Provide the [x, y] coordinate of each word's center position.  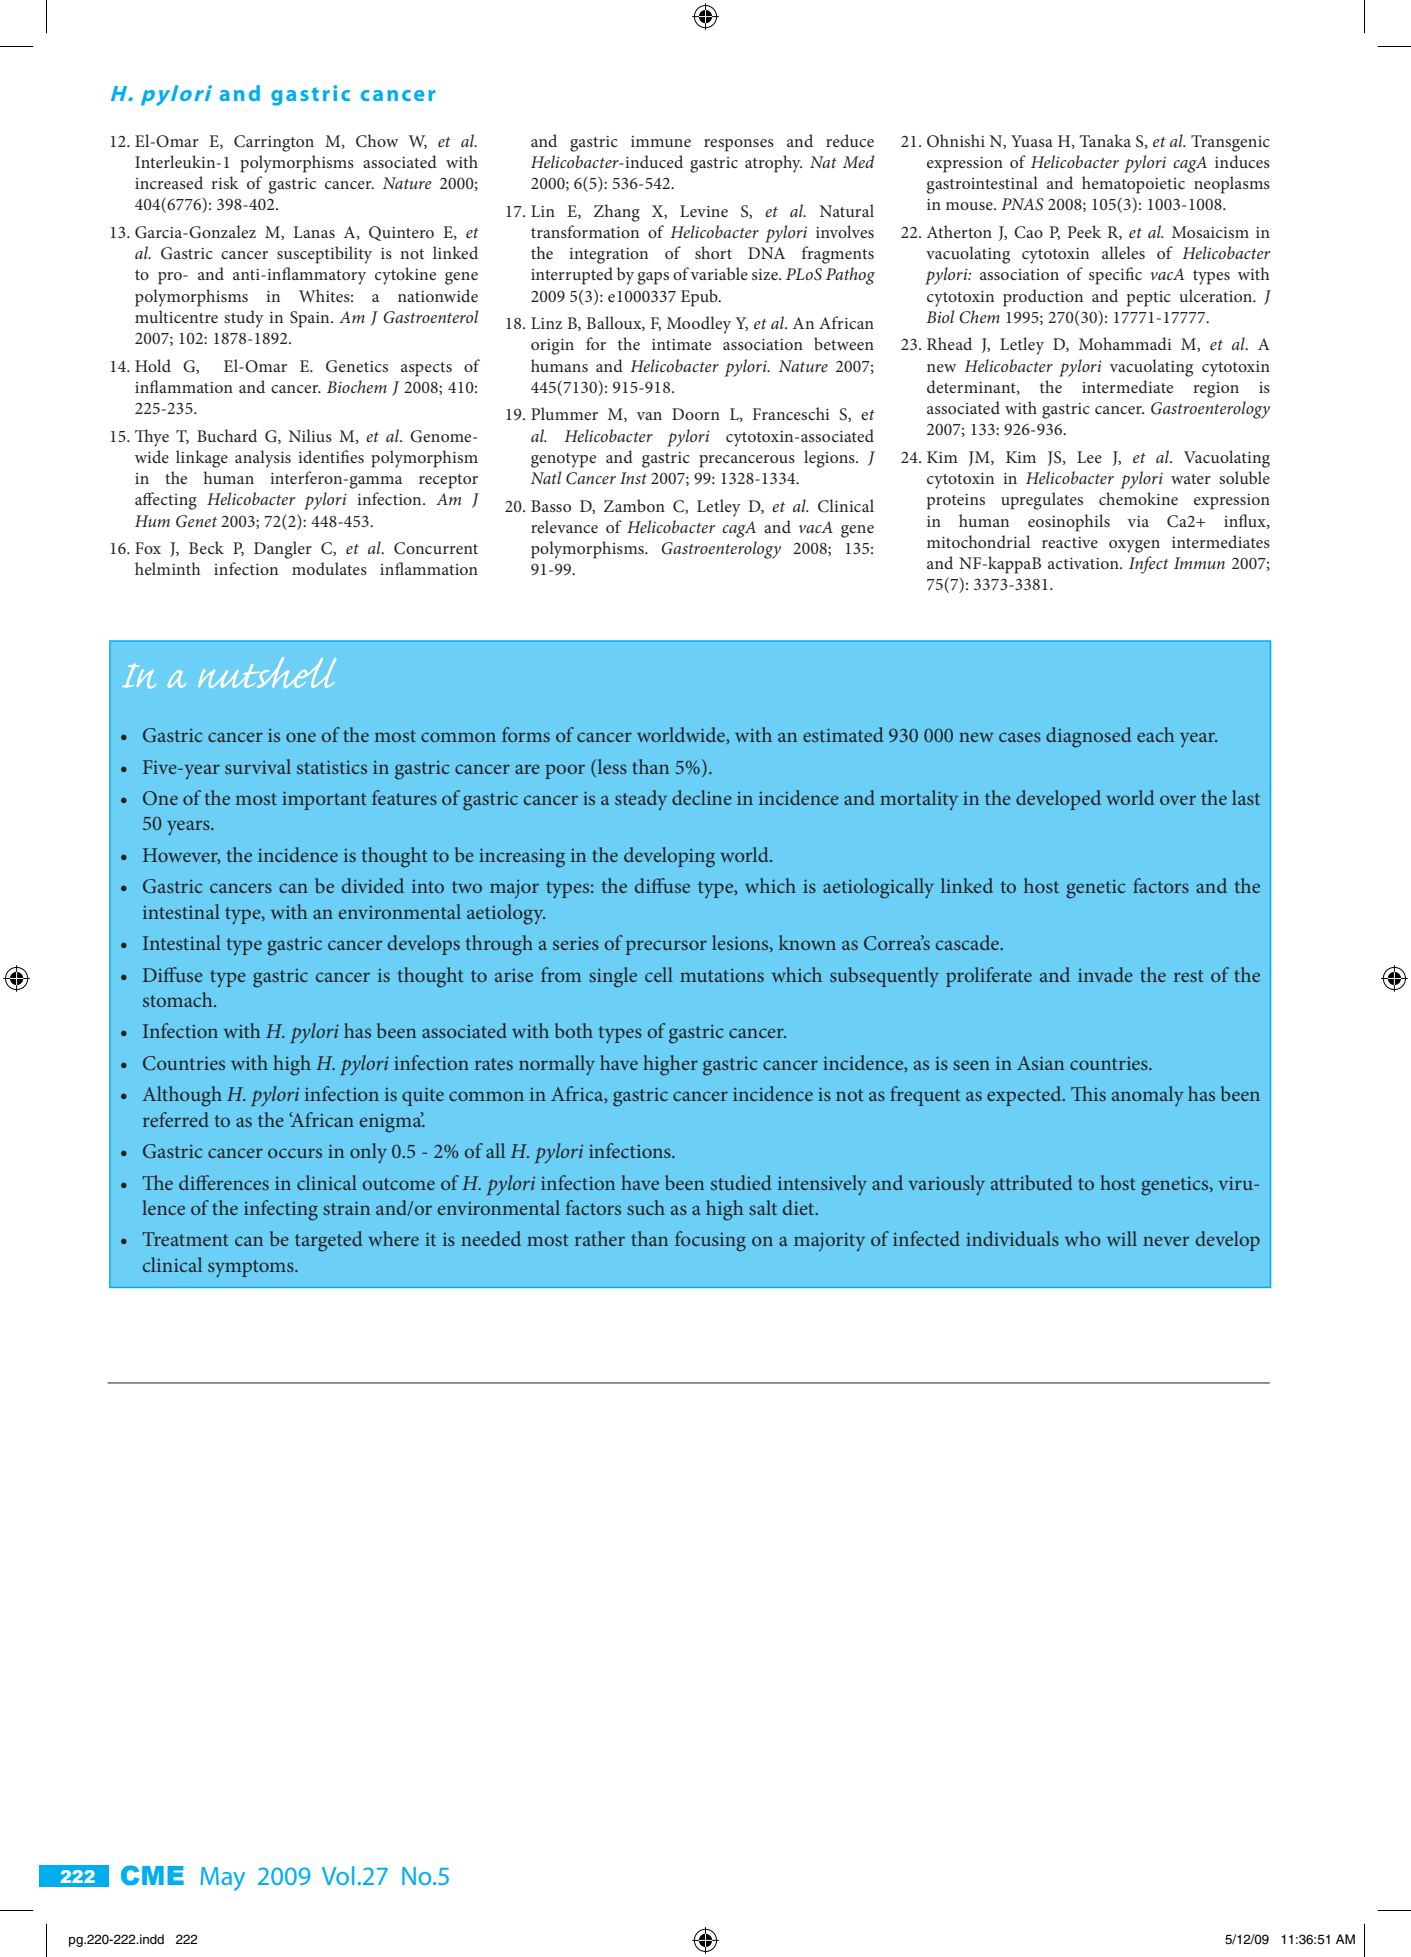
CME [152, 1875]
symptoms [252, 1268]
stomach [179, 999]
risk [225, 182]
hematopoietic [1133, 185]
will [1122, 1238]
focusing [710, 1241]
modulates [329, 568]
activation [1084, 563]
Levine [704, 211]
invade [1105, 974]
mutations [722, 975]
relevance [564, 526]
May [222, 1879]
